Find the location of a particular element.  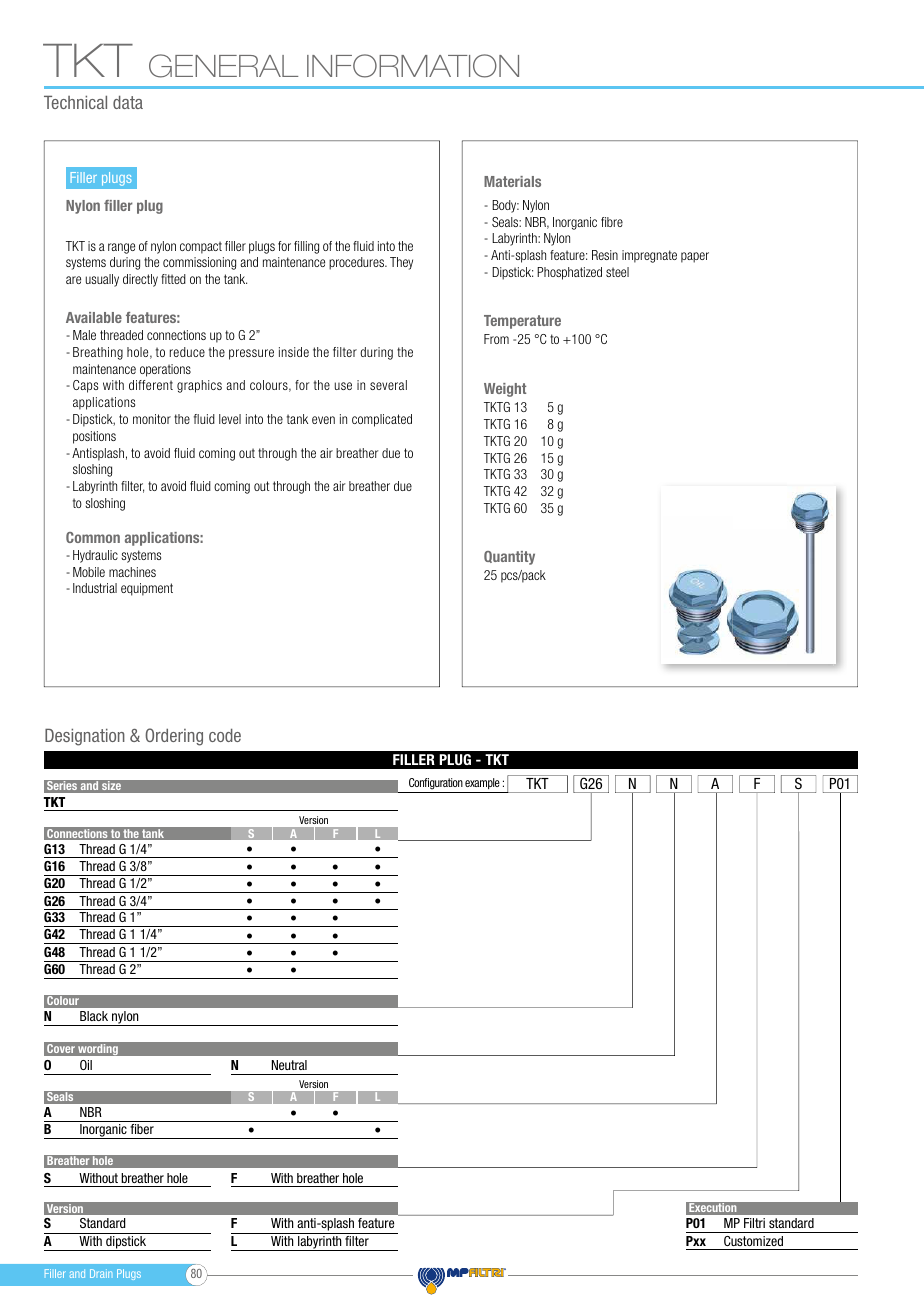

INFORMATION is located at coordinates (413, 66).
